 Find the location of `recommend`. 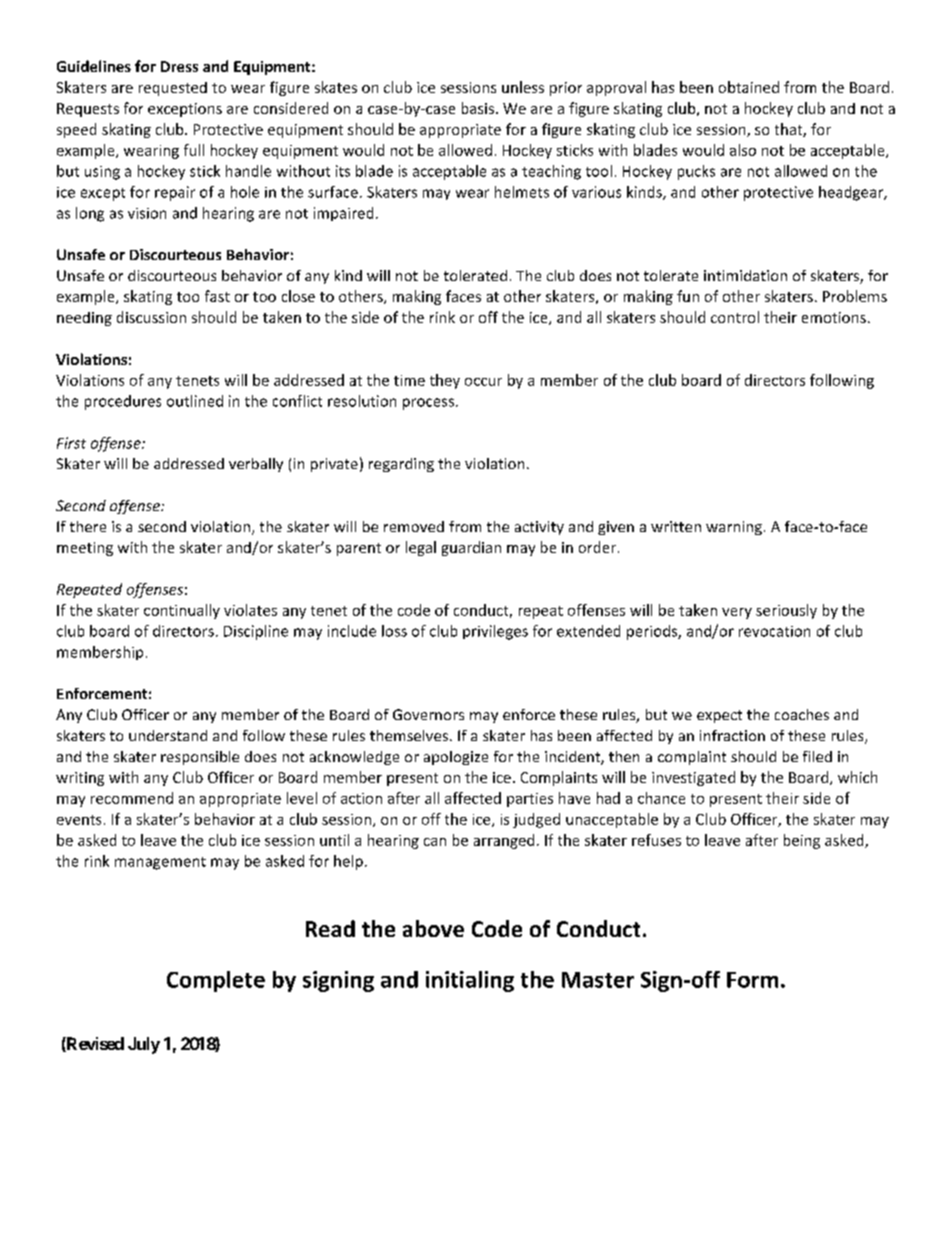

recommend is located at coordinates (132, 798).
